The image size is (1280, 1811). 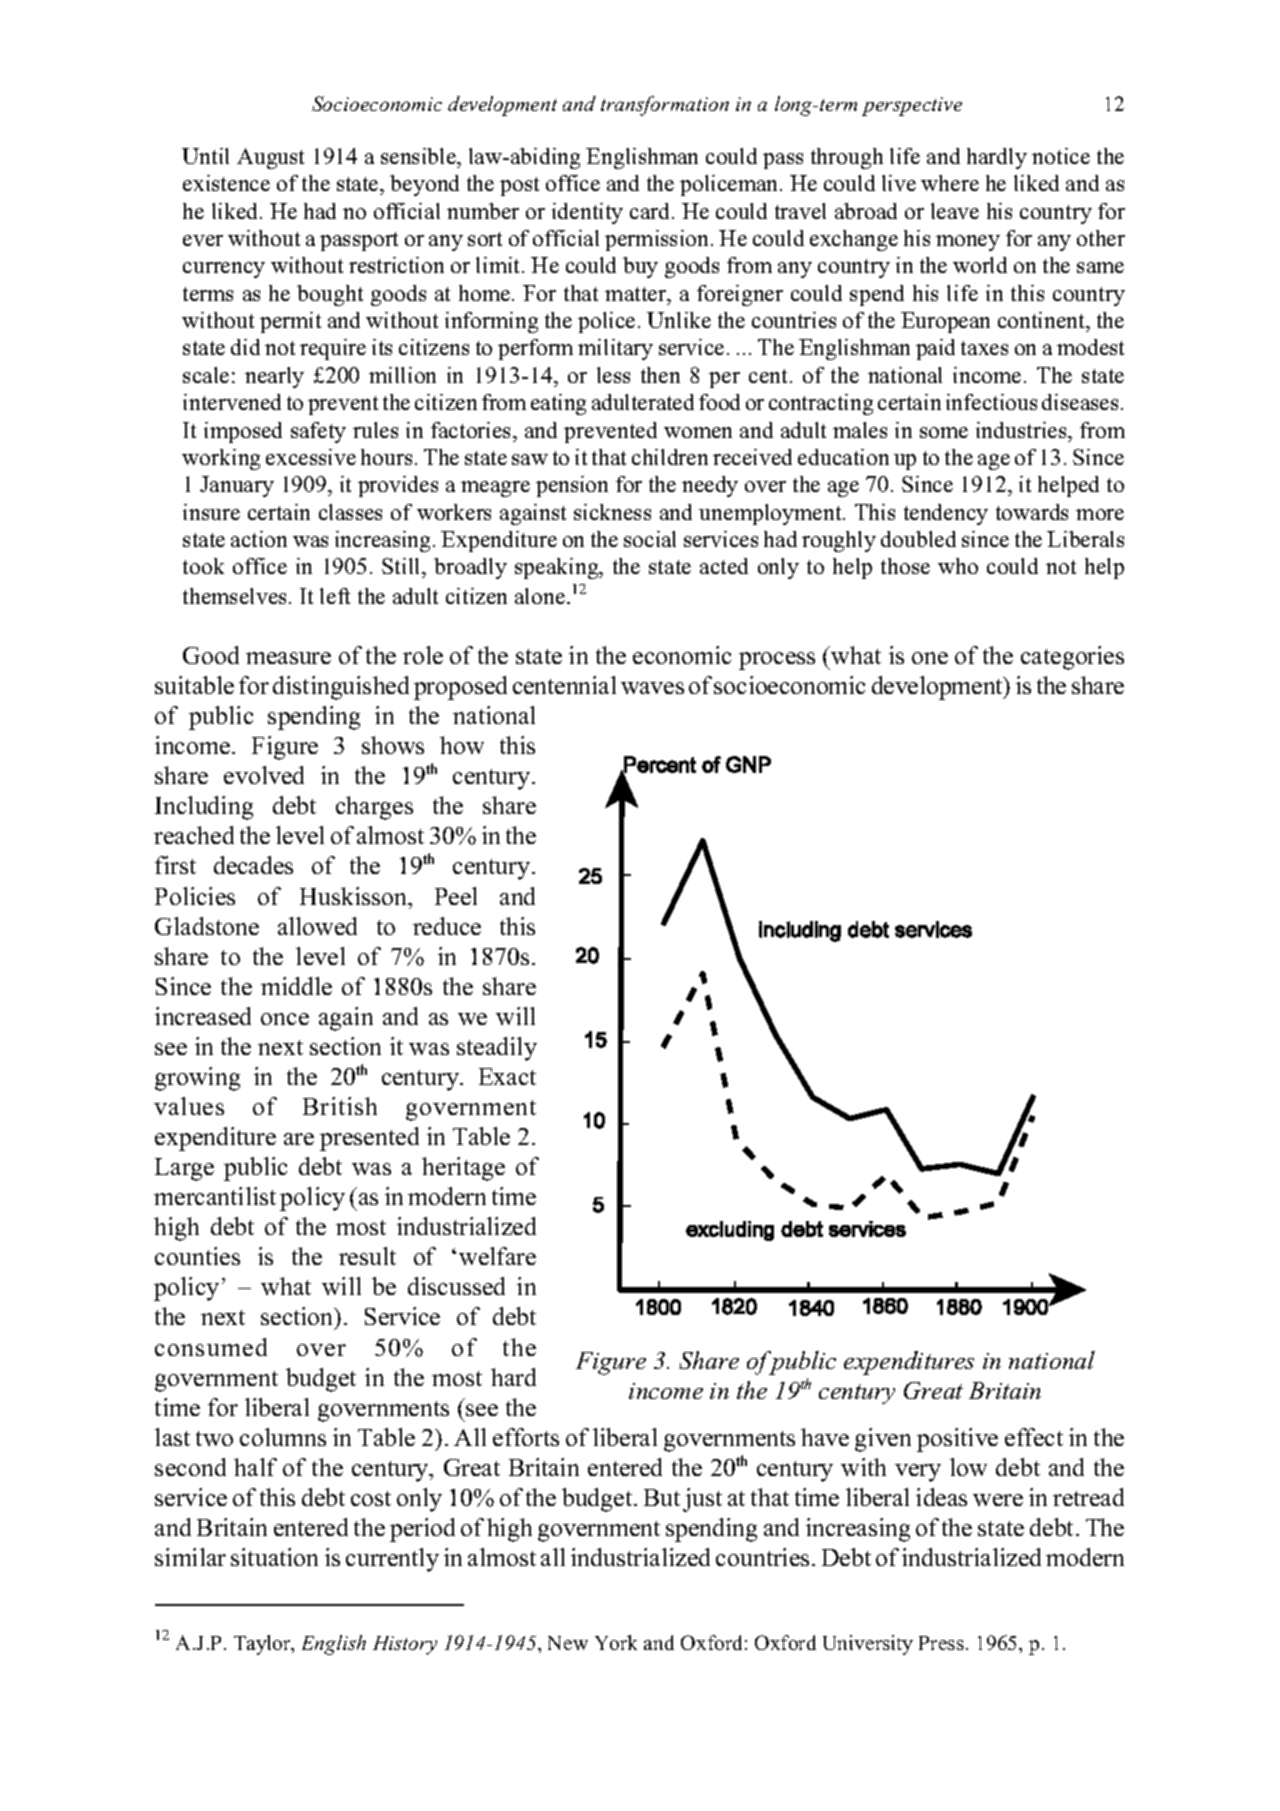 I want to click on waves, so click(x=652, y=688).
